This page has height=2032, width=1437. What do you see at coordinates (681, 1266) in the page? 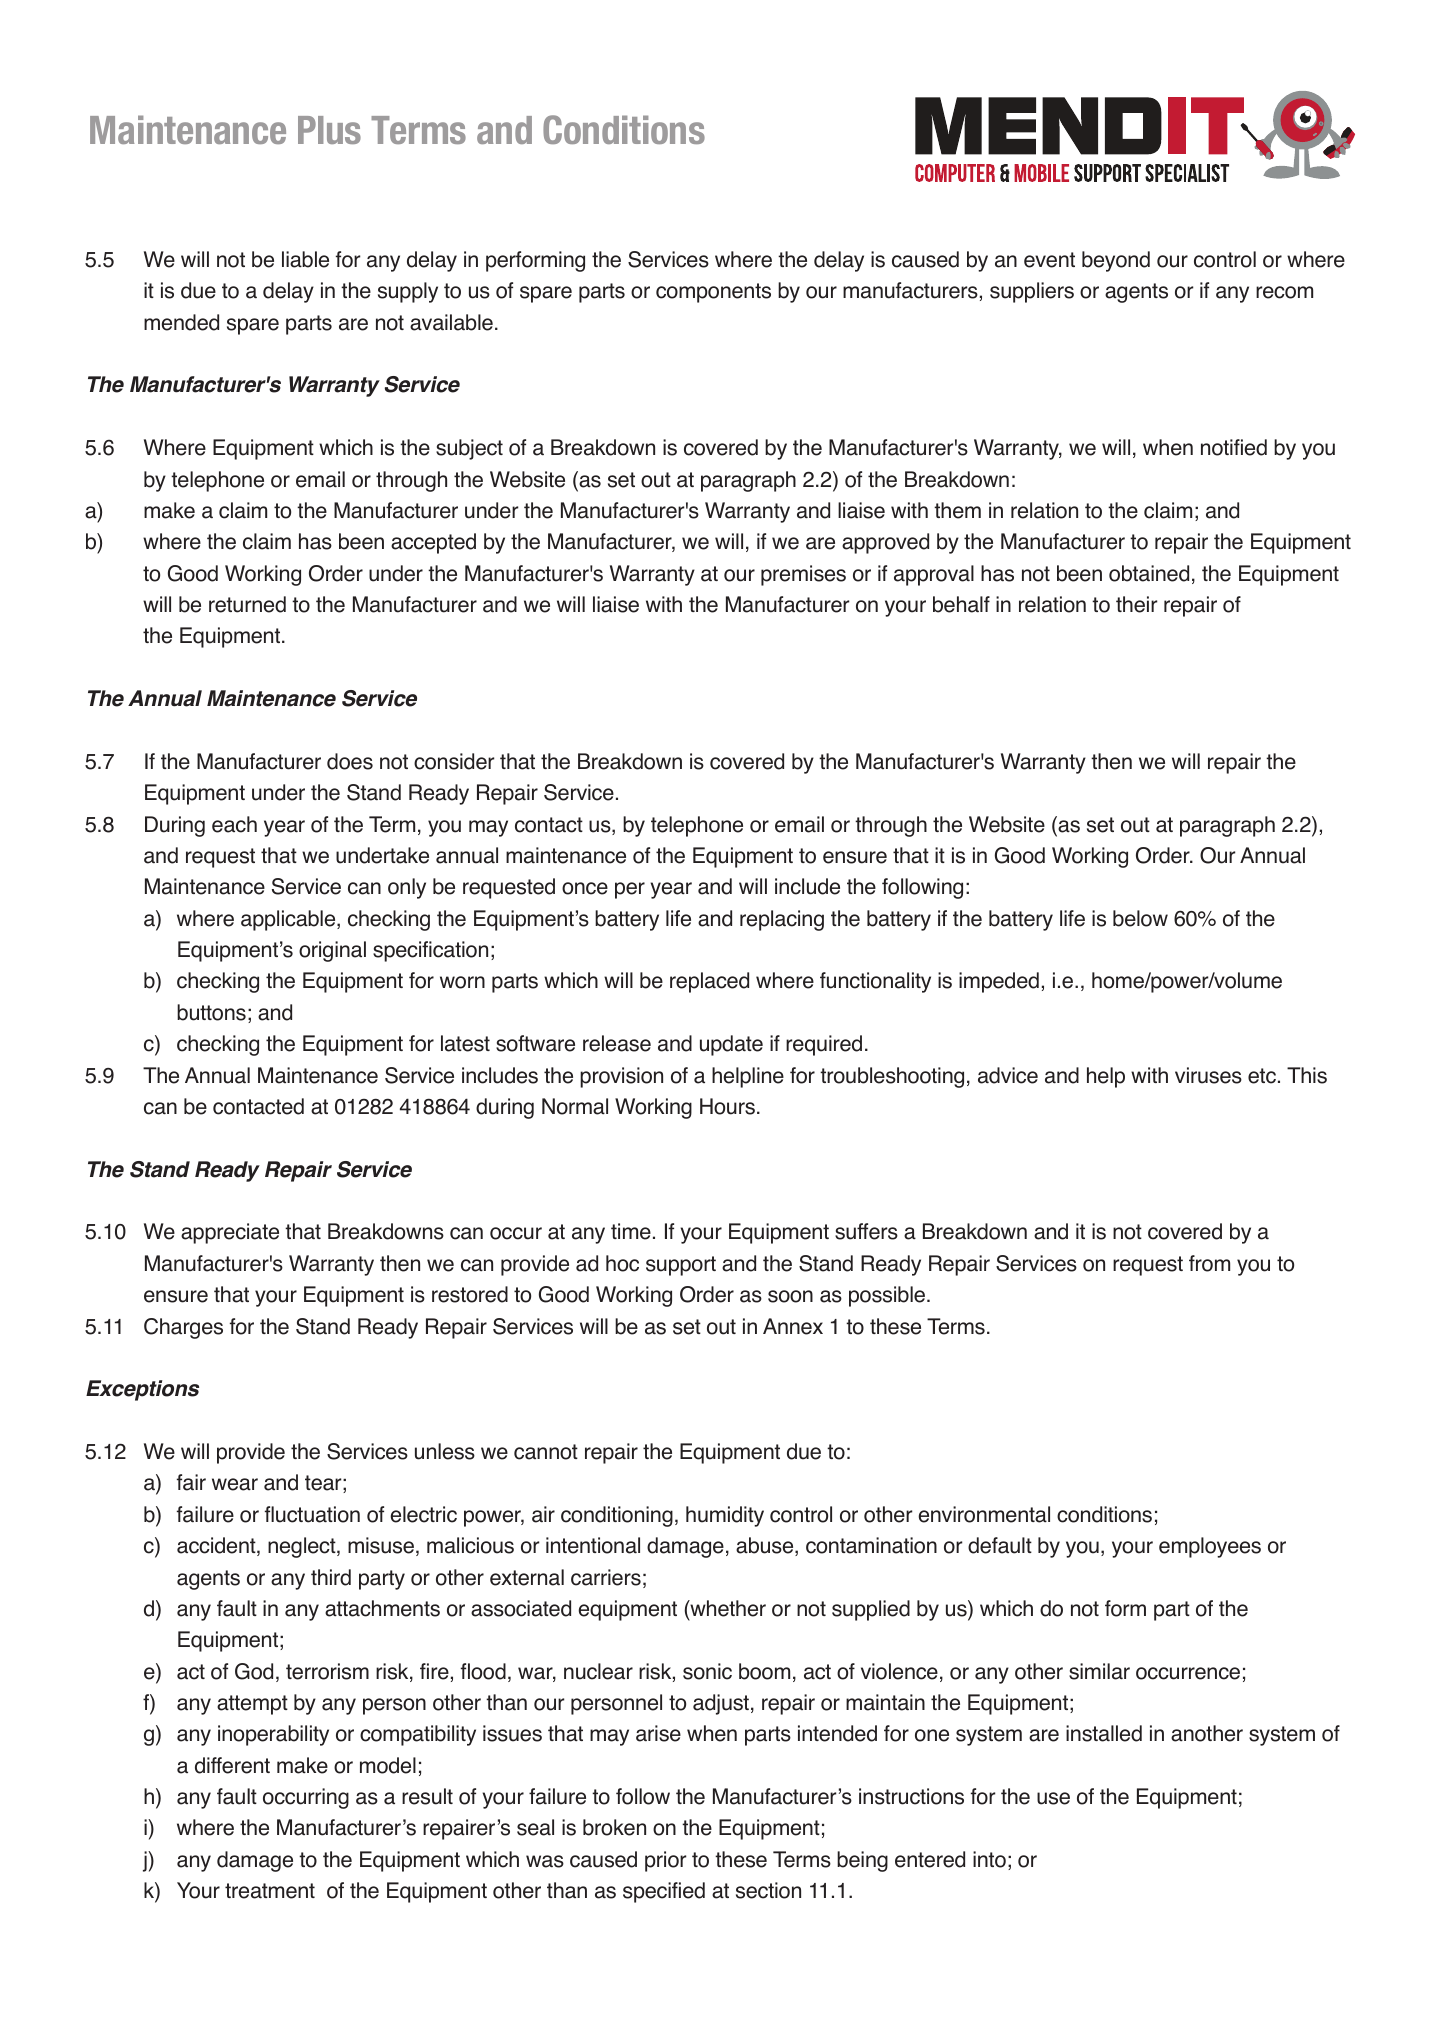
I see `support` at bounding box center [681, 1266].
